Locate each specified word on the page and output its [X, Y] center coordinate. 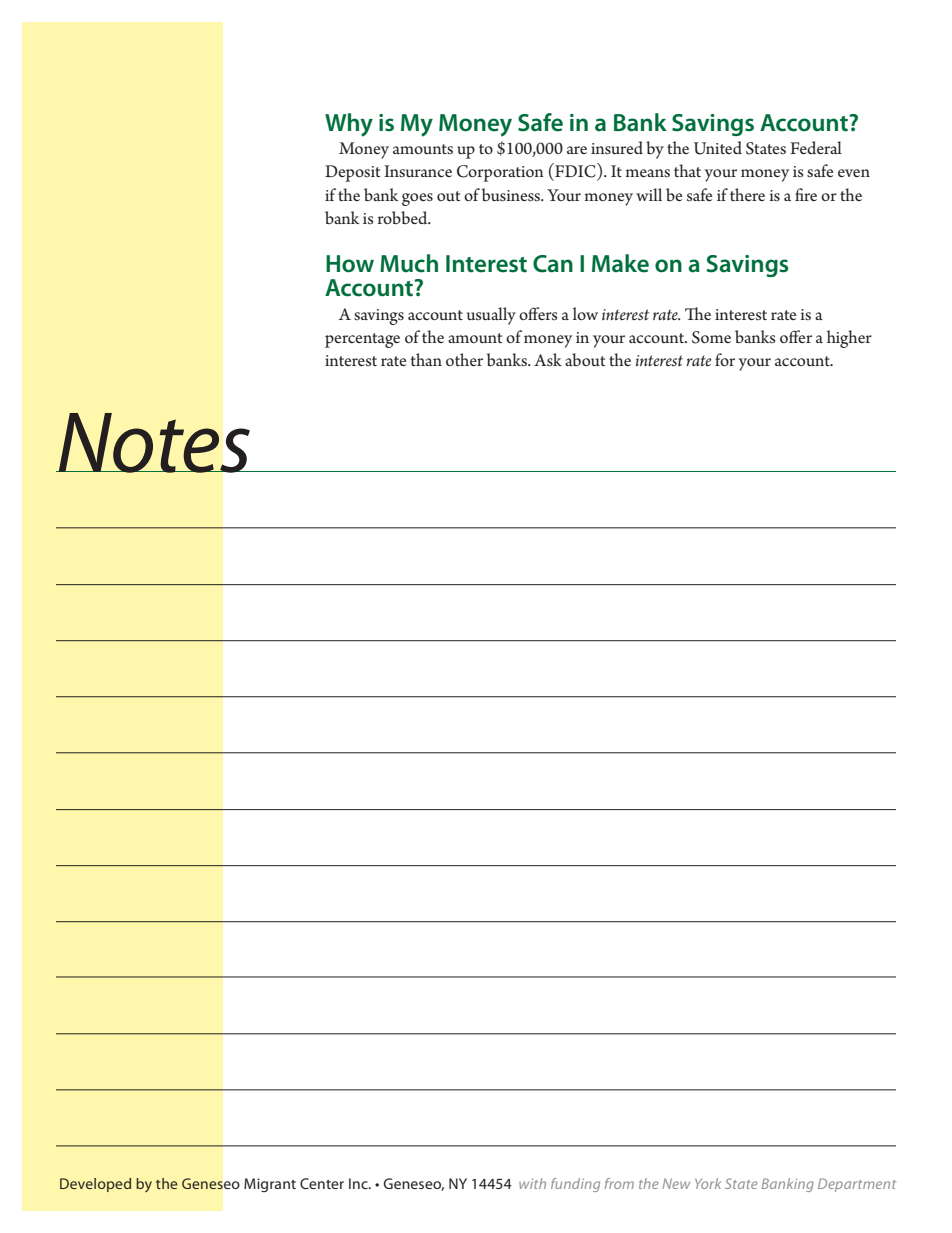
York [708, 1183]
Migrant [270, 1185]
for [725, 359]
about [585, 359]
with [532, 1183]
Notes [154, 443]
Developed [95, 1185]
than [426, 359]
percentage [362, 340]
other [464, 359]
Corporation [500, 173]
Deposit [352, 173]
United [718, 148]
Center [322, 1183]
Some [711, 337]
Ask [548, 359]
